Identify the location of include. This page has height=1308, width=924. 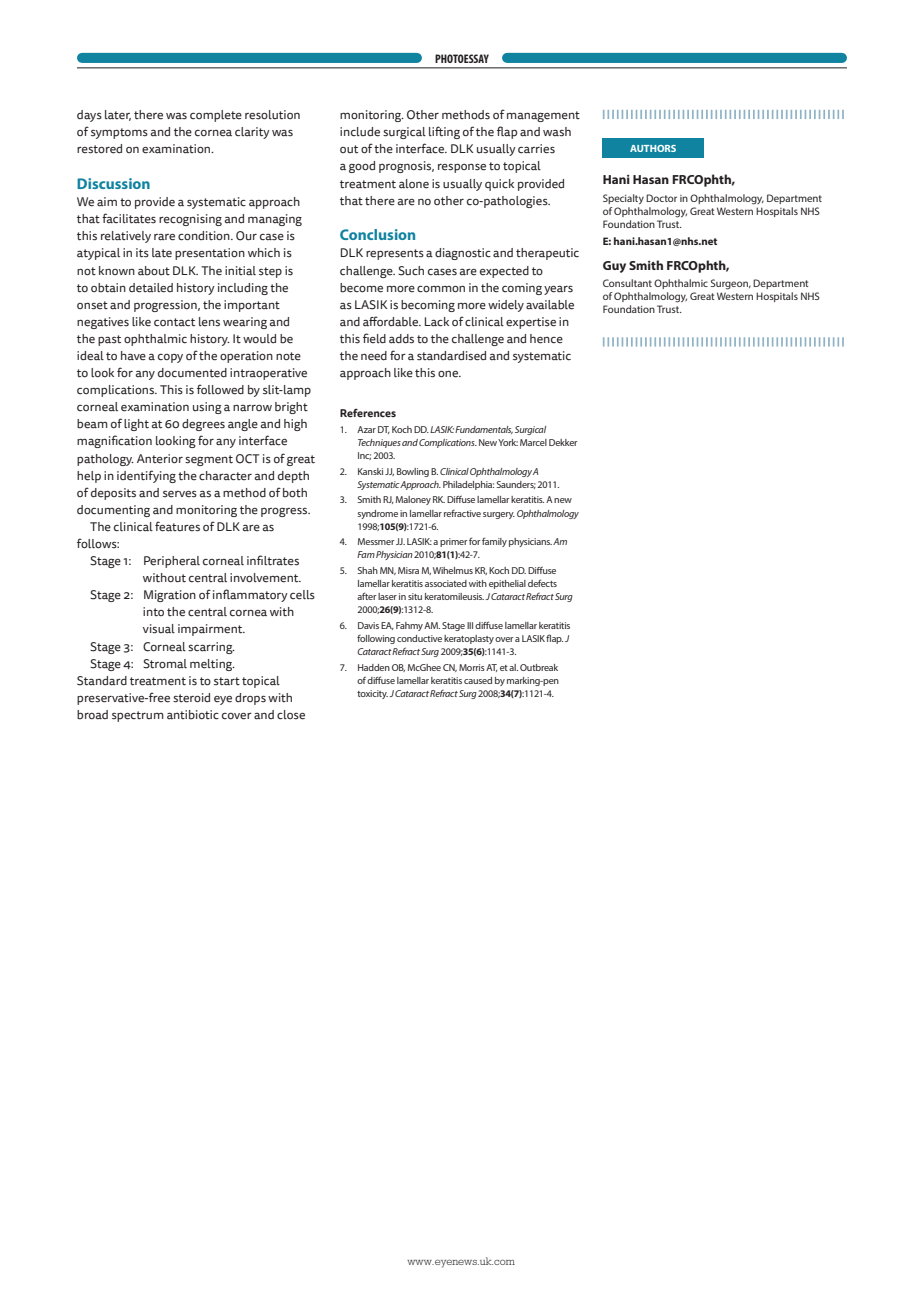
(360, 132).
